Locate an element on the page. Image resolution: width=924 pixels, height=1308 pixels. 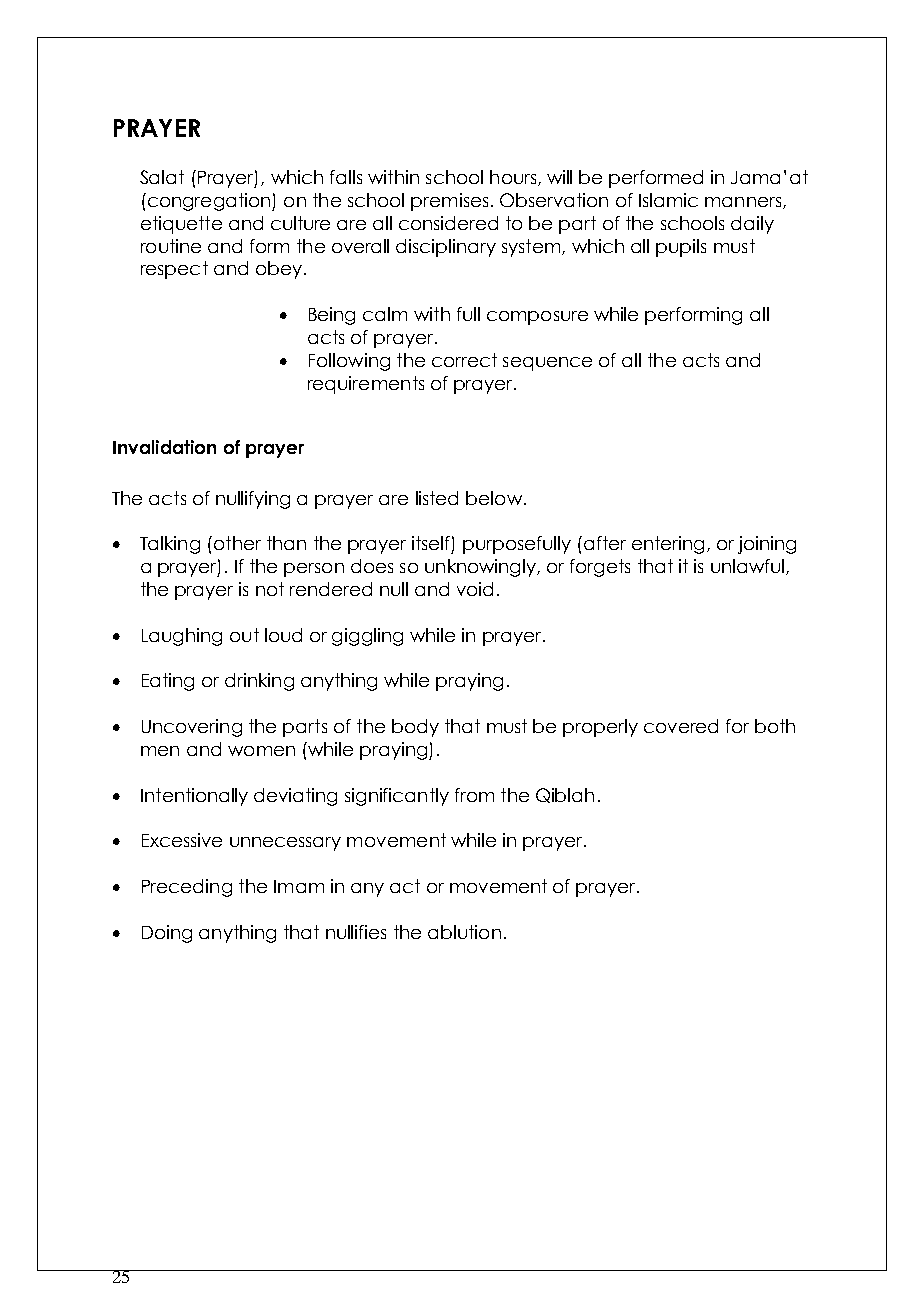
ablution is located at coordinates (464, 932).
